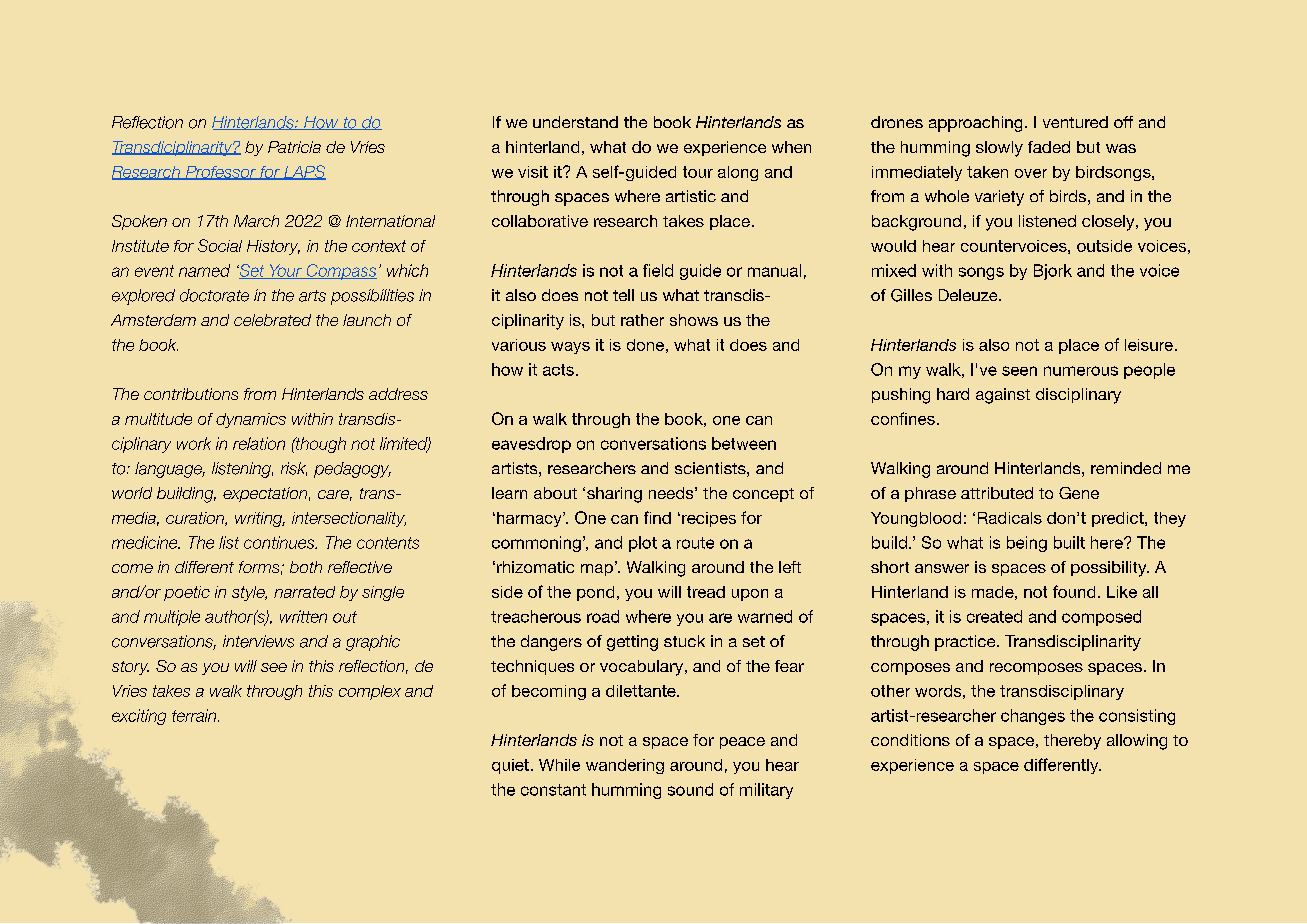  I want to click on faded, so click(1049, 147).
